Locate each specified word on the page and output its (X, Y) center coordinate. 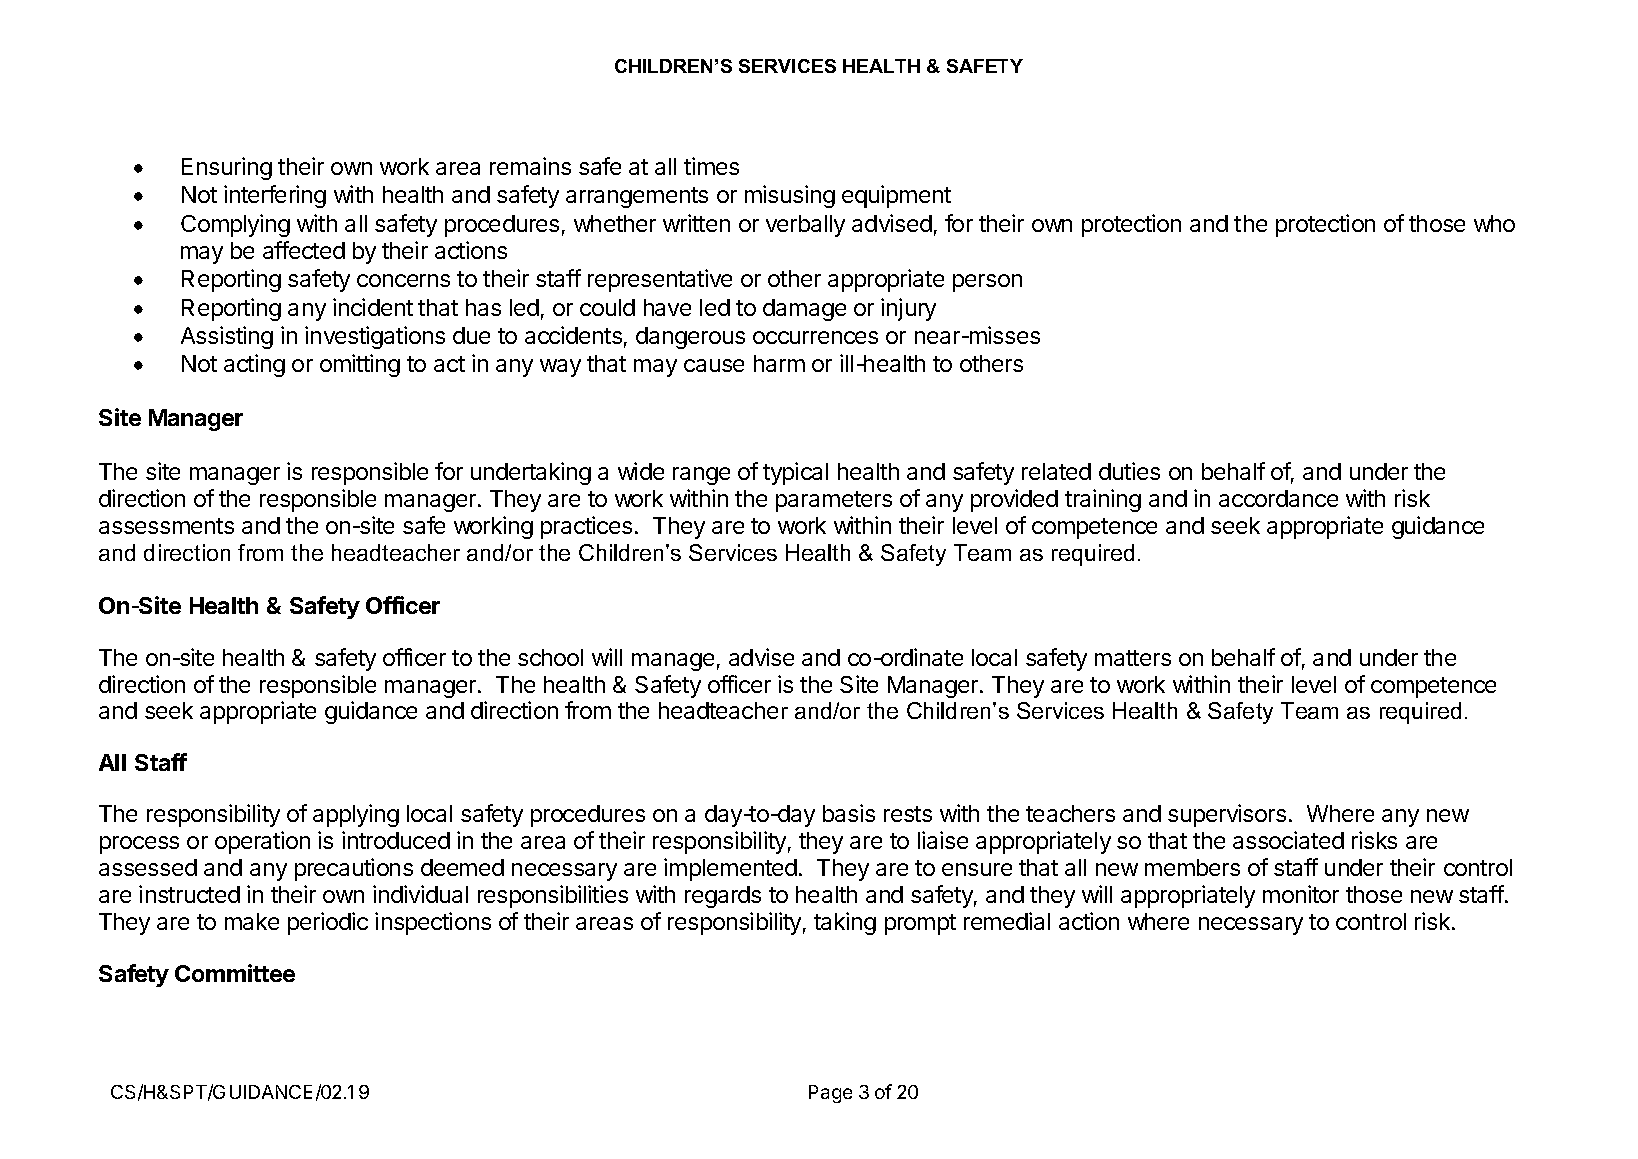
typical (795, 473)
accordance (1278, 498)
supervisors (1227, 815)
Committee (235, 973)
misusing (790, 196)
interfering (275, 196)
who (1494, 223)
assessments (166, 526)
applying (356, 815)
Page (830, 1094)
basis (849, 813)
